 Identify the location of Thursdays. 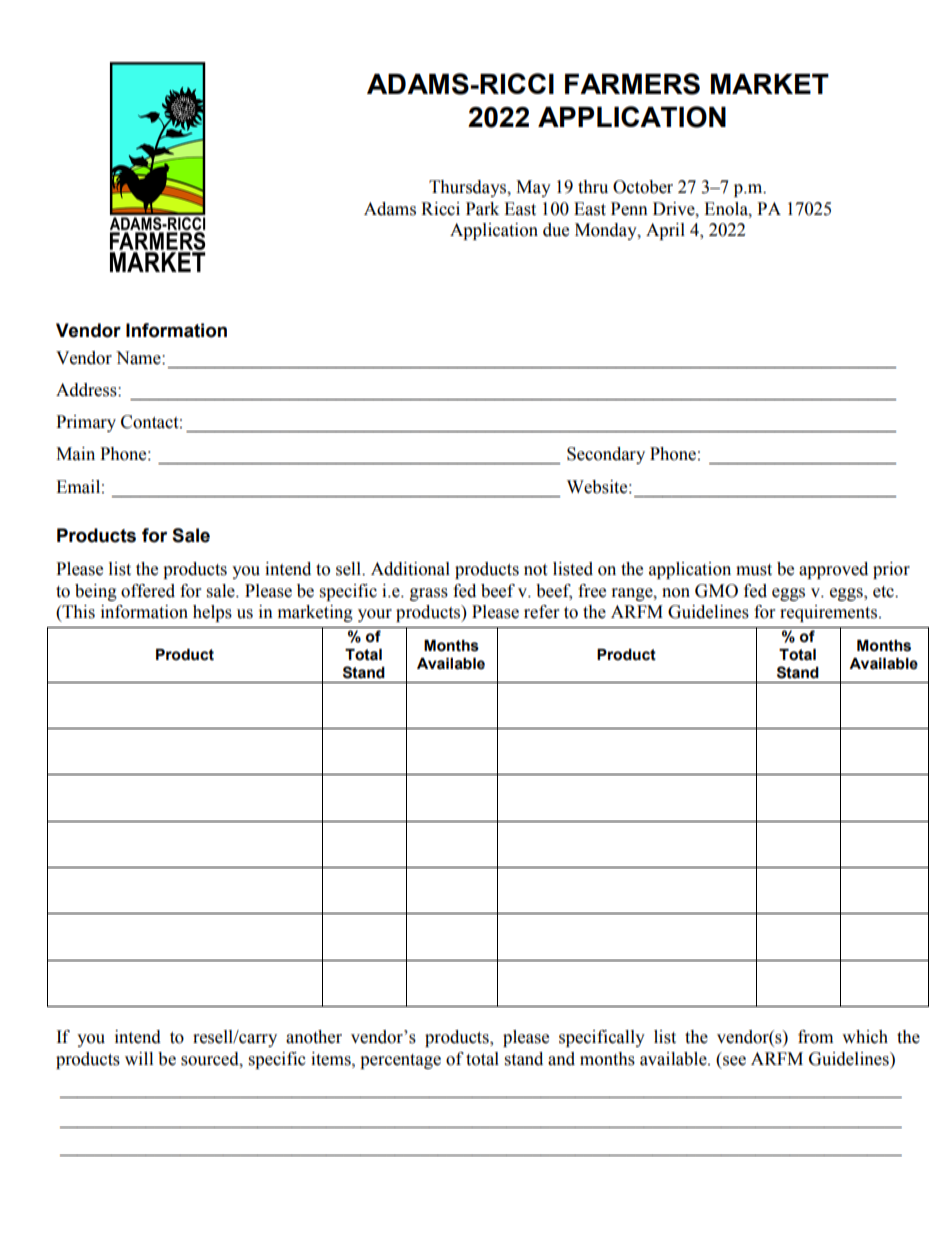
(469, 188).
